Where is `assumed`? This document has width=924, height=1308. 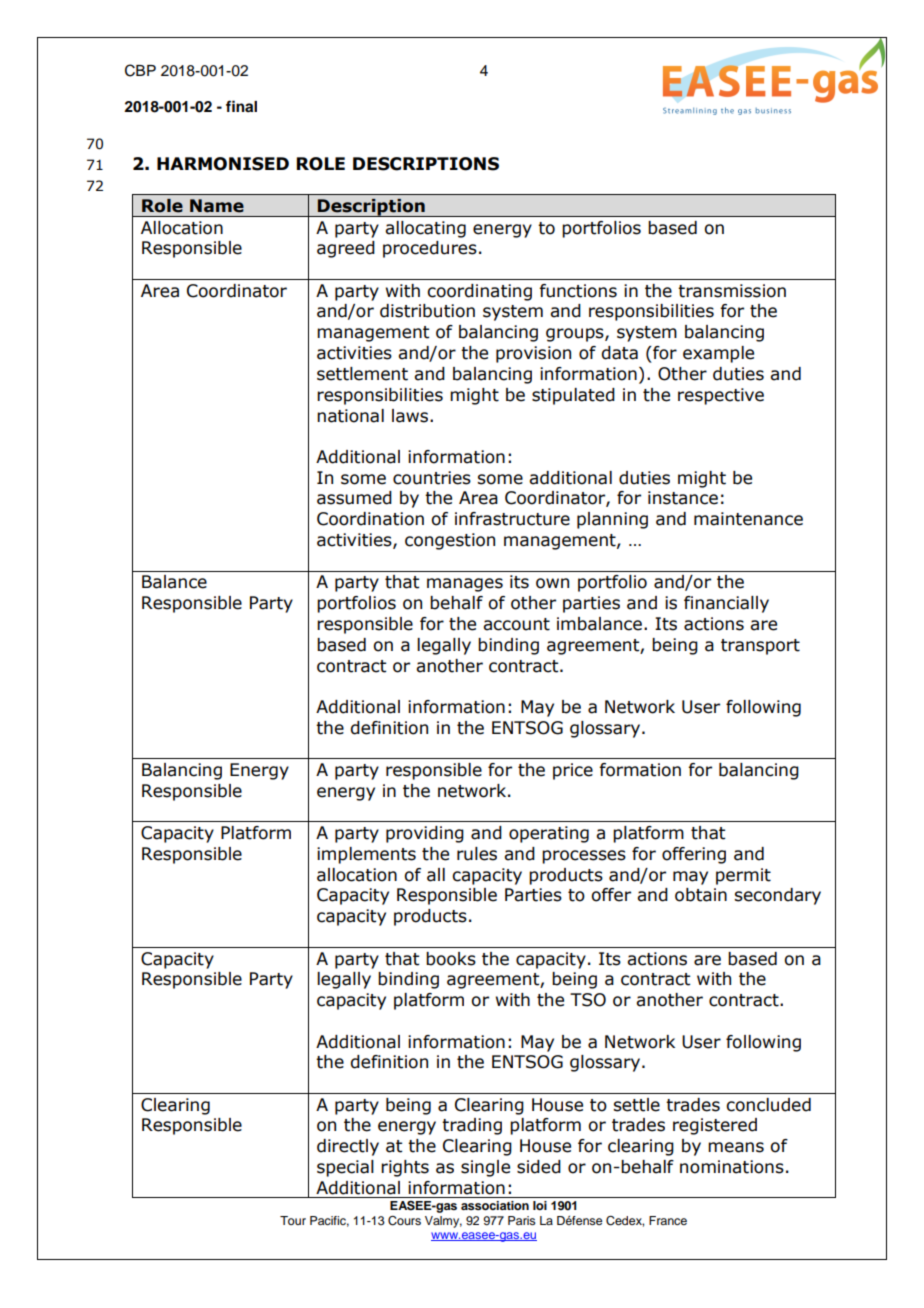
assumed is located at coordinates (354, 498).
